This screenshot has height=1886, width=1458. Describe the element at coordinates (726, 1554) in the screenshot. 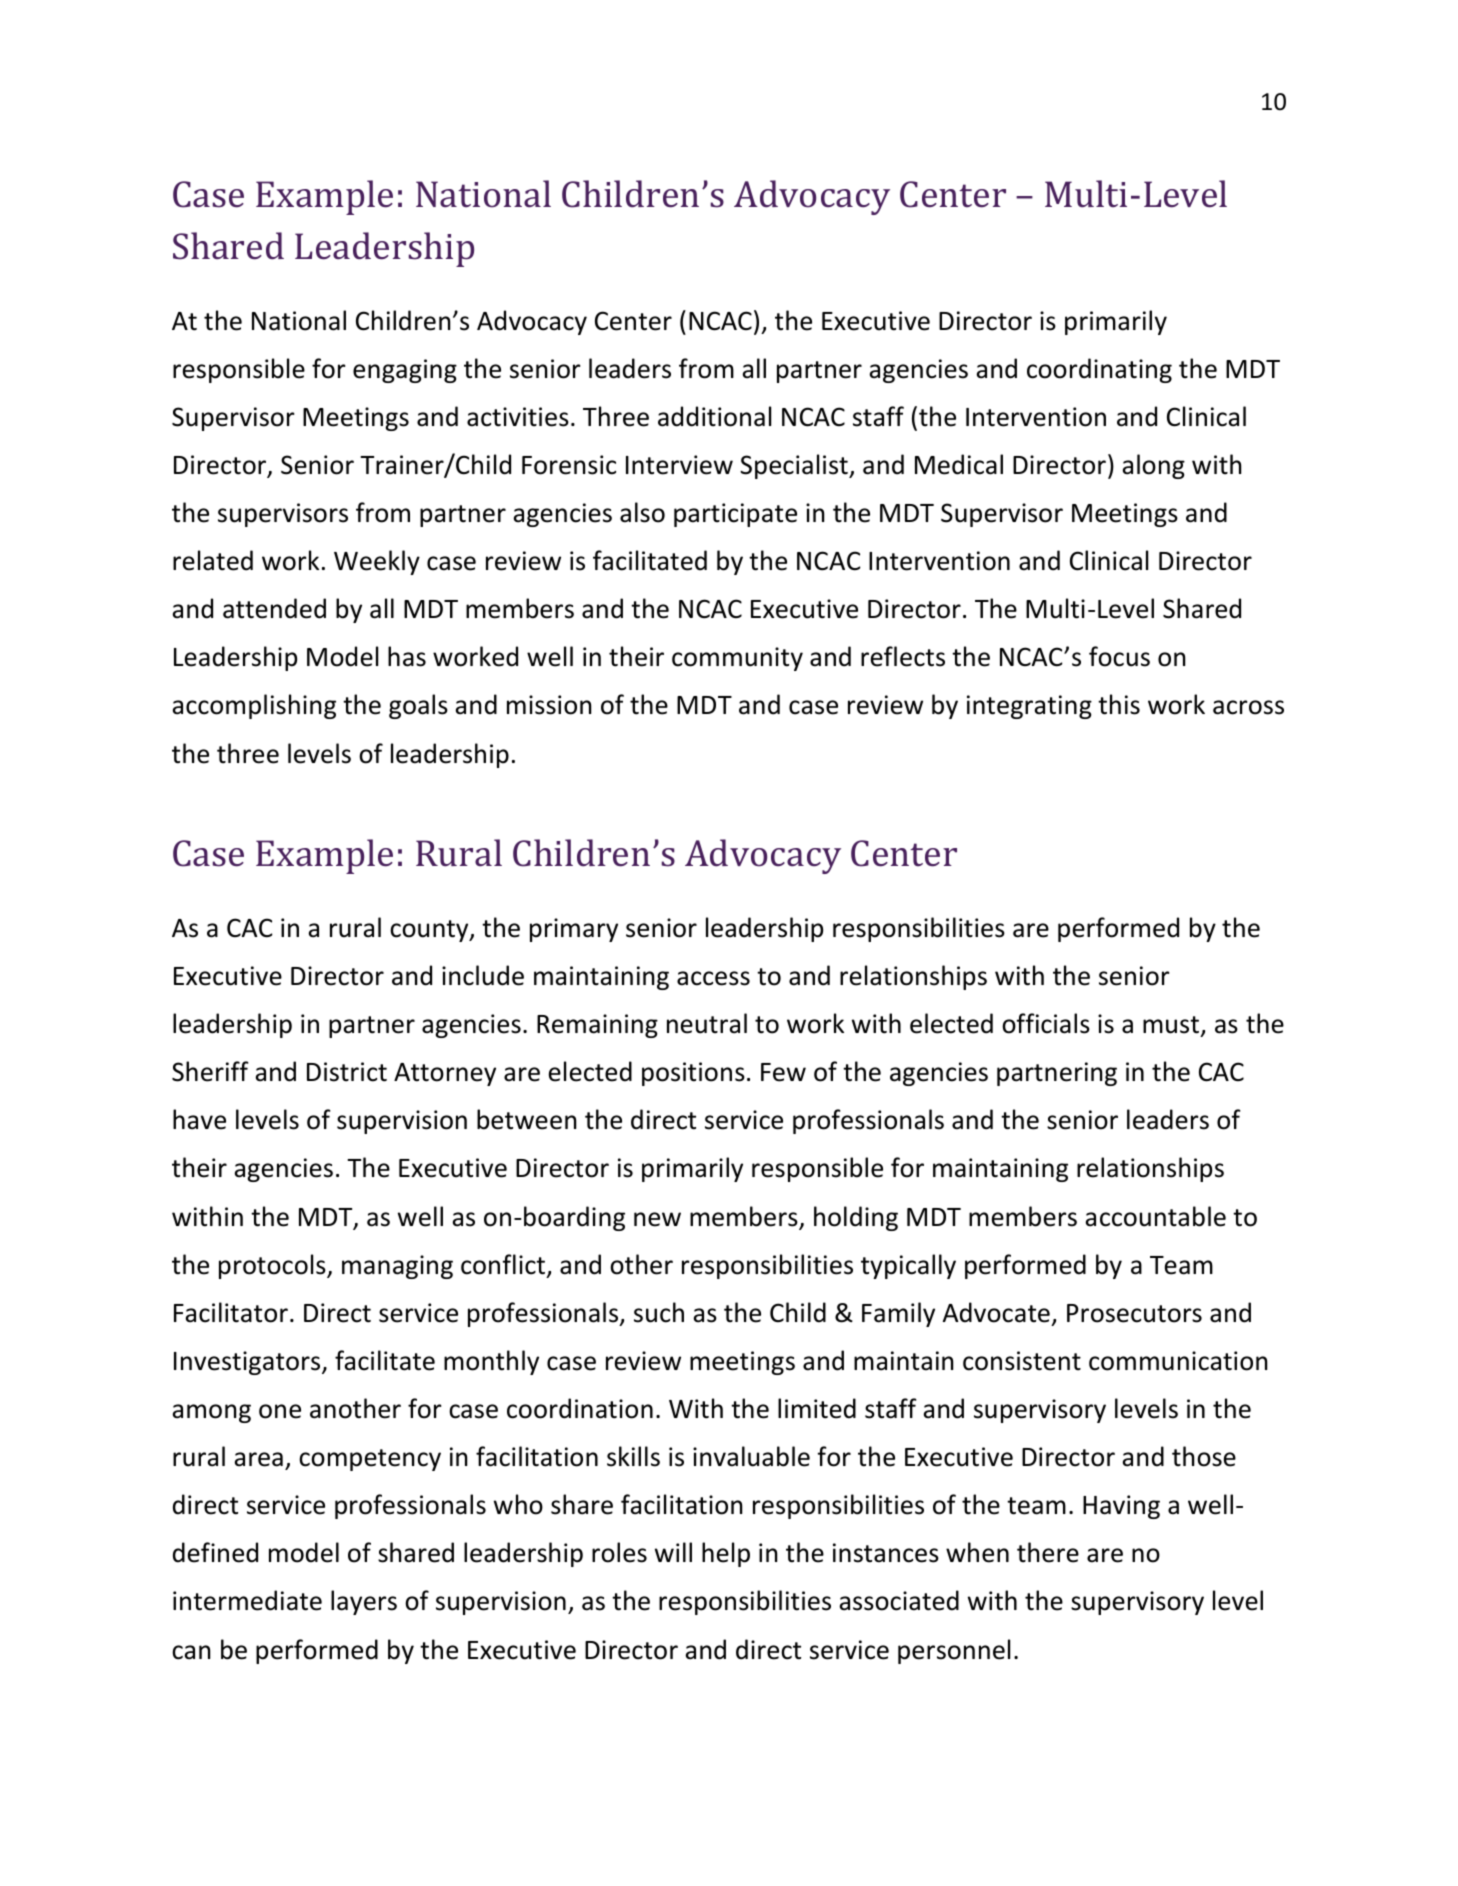

I see `help` at that location.
